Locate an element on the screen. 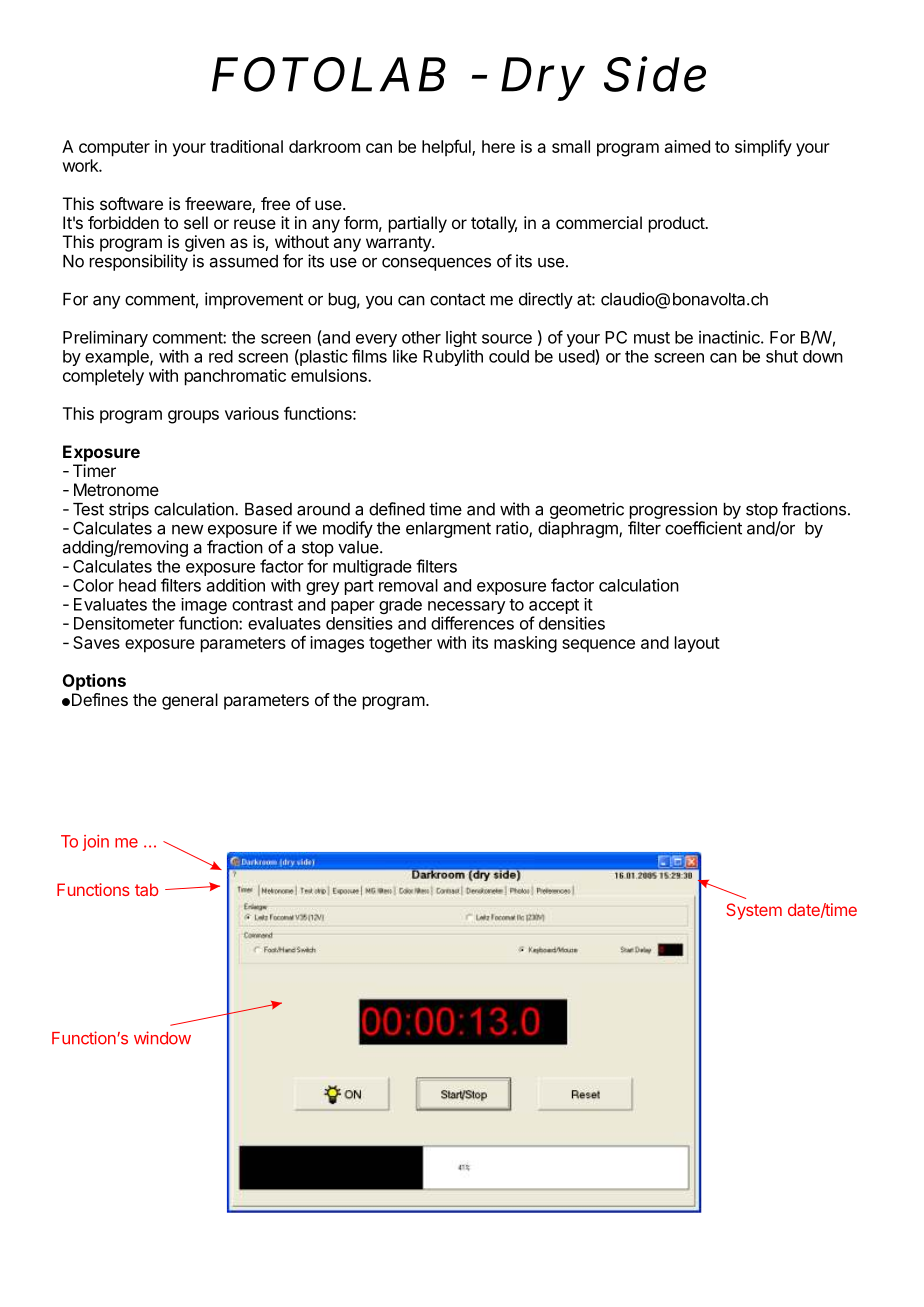 The height and width of the screenshot is (1307, 924). window is located at coordinates (162, 1038).
